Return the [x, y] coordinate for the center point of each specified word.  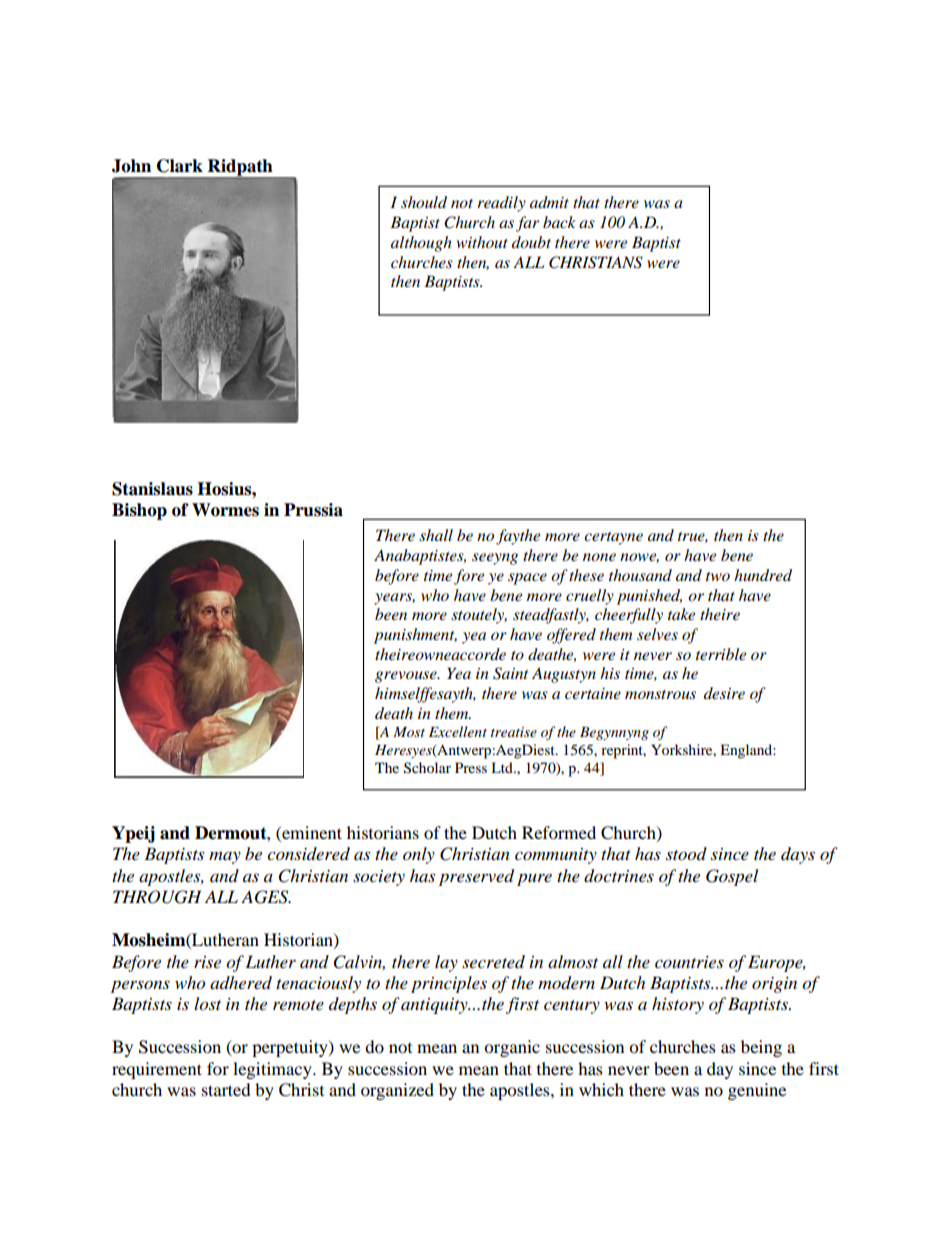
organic [512, 1048]
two [718, 576]
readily [501, 204]
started [226, 1089]
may [225, 857]
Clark [180, 166]
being [761, 1048]
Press [471, 767]
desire [724, 693]
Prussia [313, 510]
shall [436, 535]
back [559, 222]
